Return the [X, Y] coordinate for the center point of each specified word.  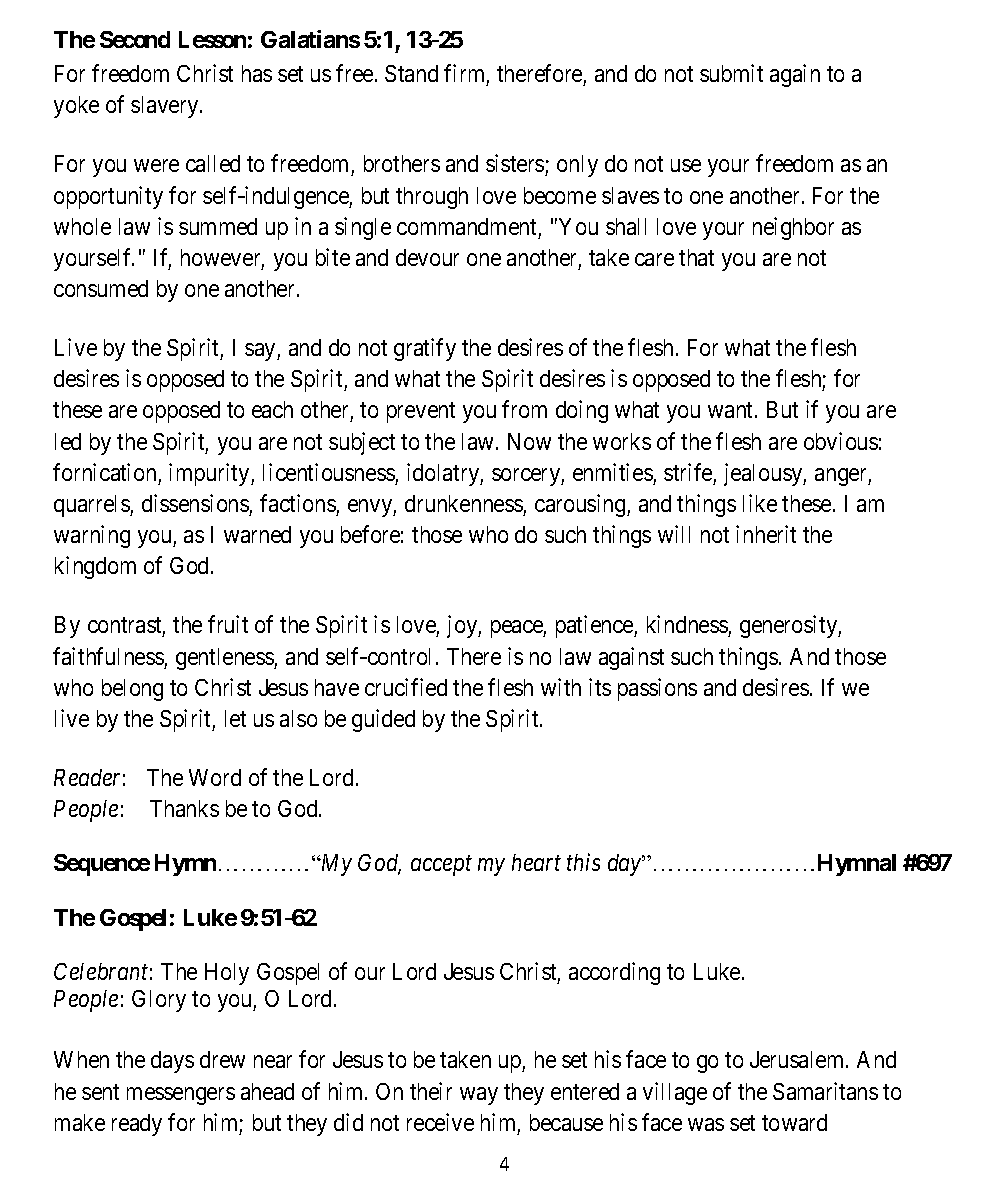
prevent [421, 413]
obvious [841, 441]
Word [215, 777]
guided [383, 720]
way [479, 1096]
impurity [210, 474]
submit [731, 73]
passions [657, 689]
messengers [181, 1096]
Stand [411, 73]
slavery [166, 107]
